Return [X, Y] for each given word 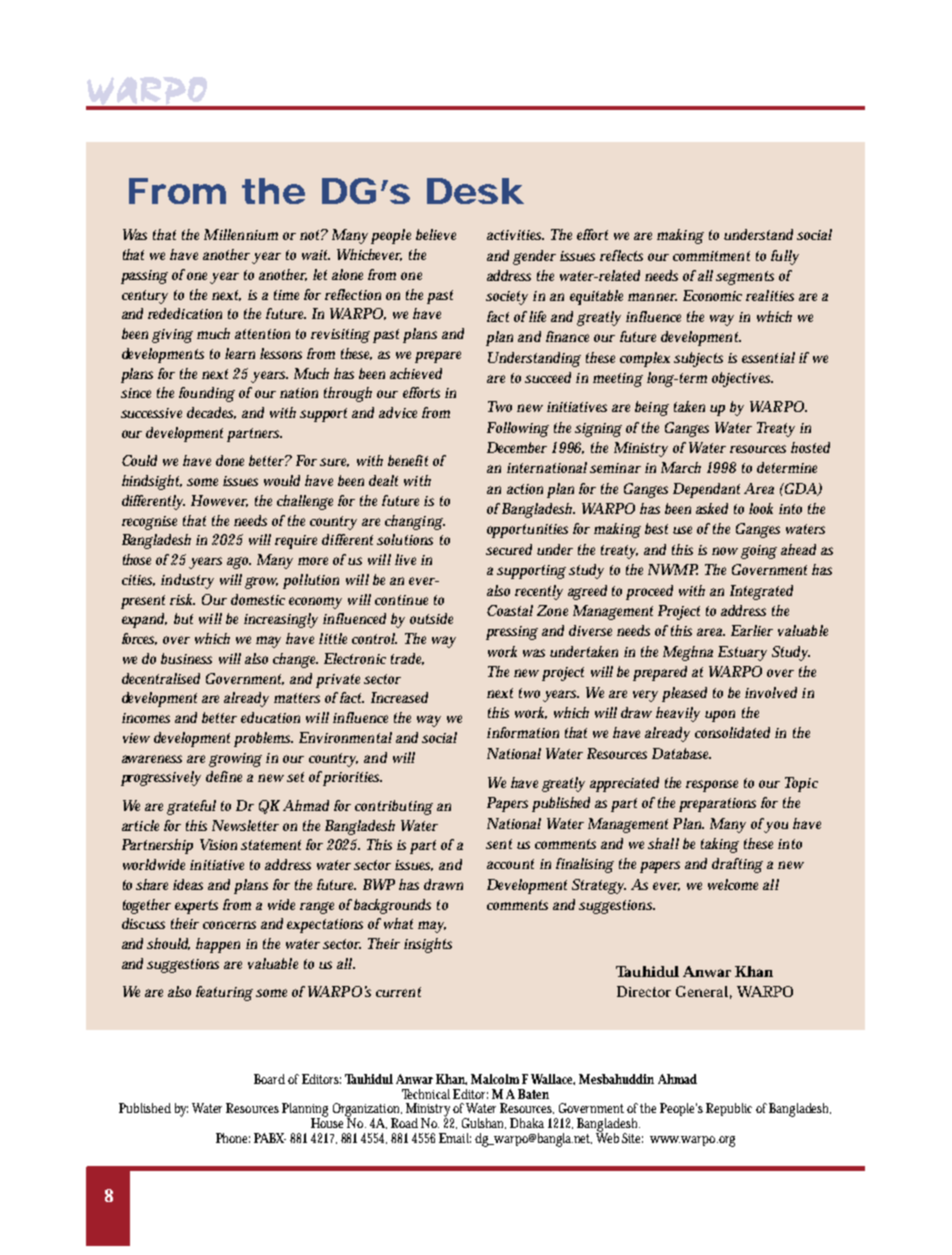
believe [436, 234]
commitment [711, 256]
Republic [729, 1109]
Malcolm [495, 1079]
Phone [233, 1138]
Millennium [241, 234]
